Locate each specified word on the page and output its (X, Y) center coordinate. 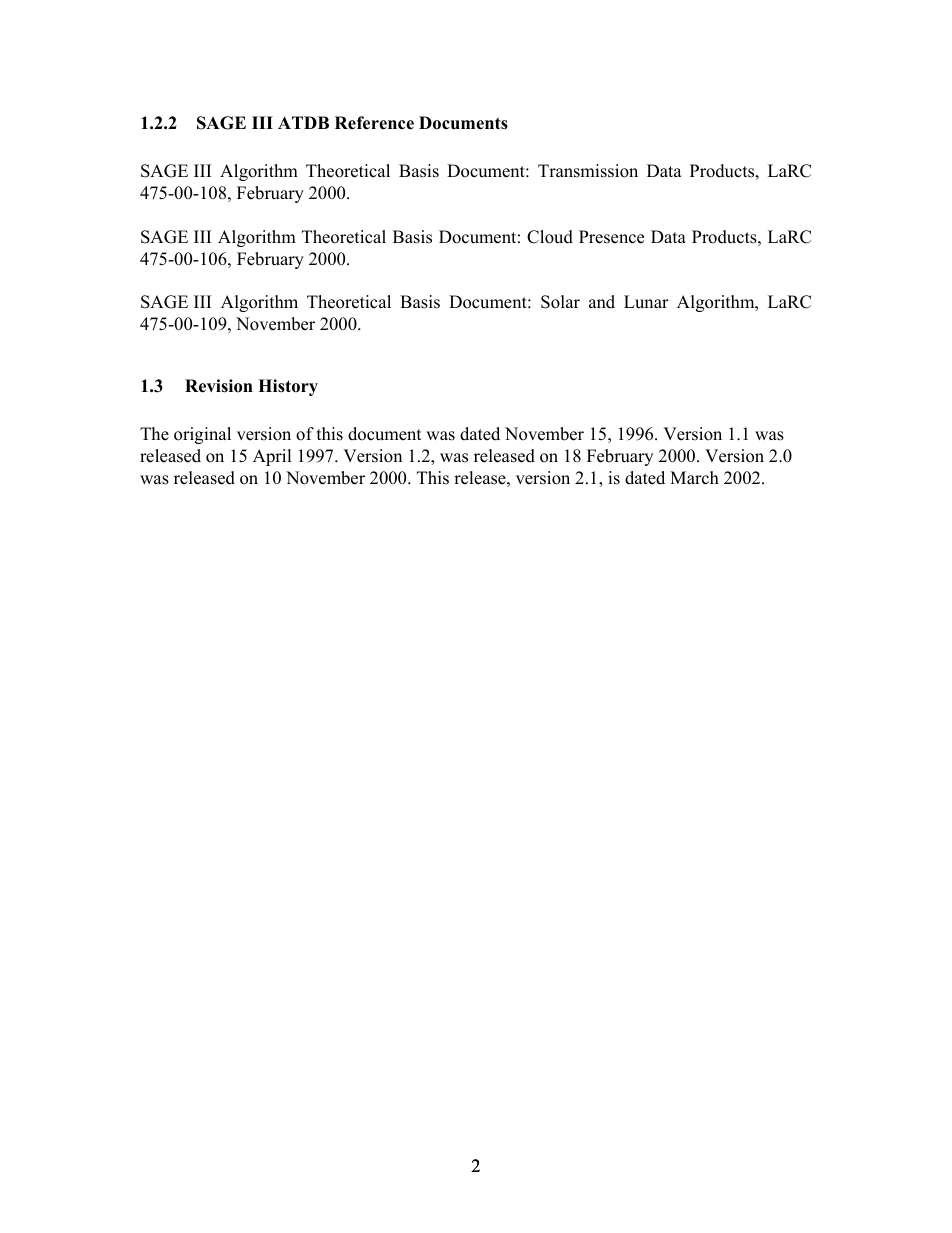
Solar (560, 302)
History (288, 387)
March (694, 478)
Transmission (588, 171)
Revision (219, 386)
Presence (611, 237)
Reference (374, 123)
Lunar (646, 302)
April (272, 457)
